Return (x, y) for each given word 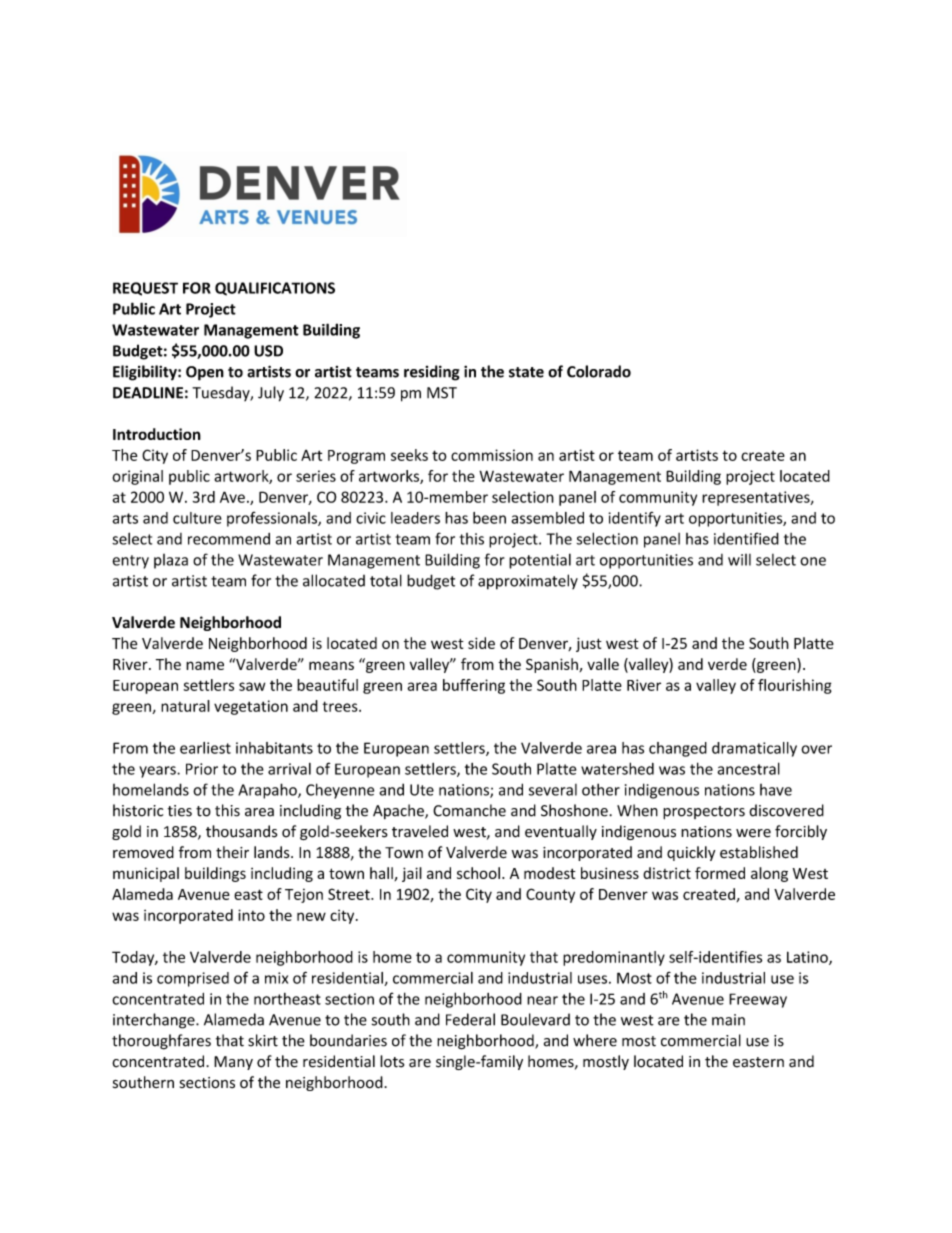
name (205, 665)
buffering (474, 686)
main (728, 1020)
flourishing (795, 686)
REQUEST (145, 289)
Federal (470, 1019)
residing (432, 373)
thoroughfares (161, 1042)
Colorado (599, 371)
